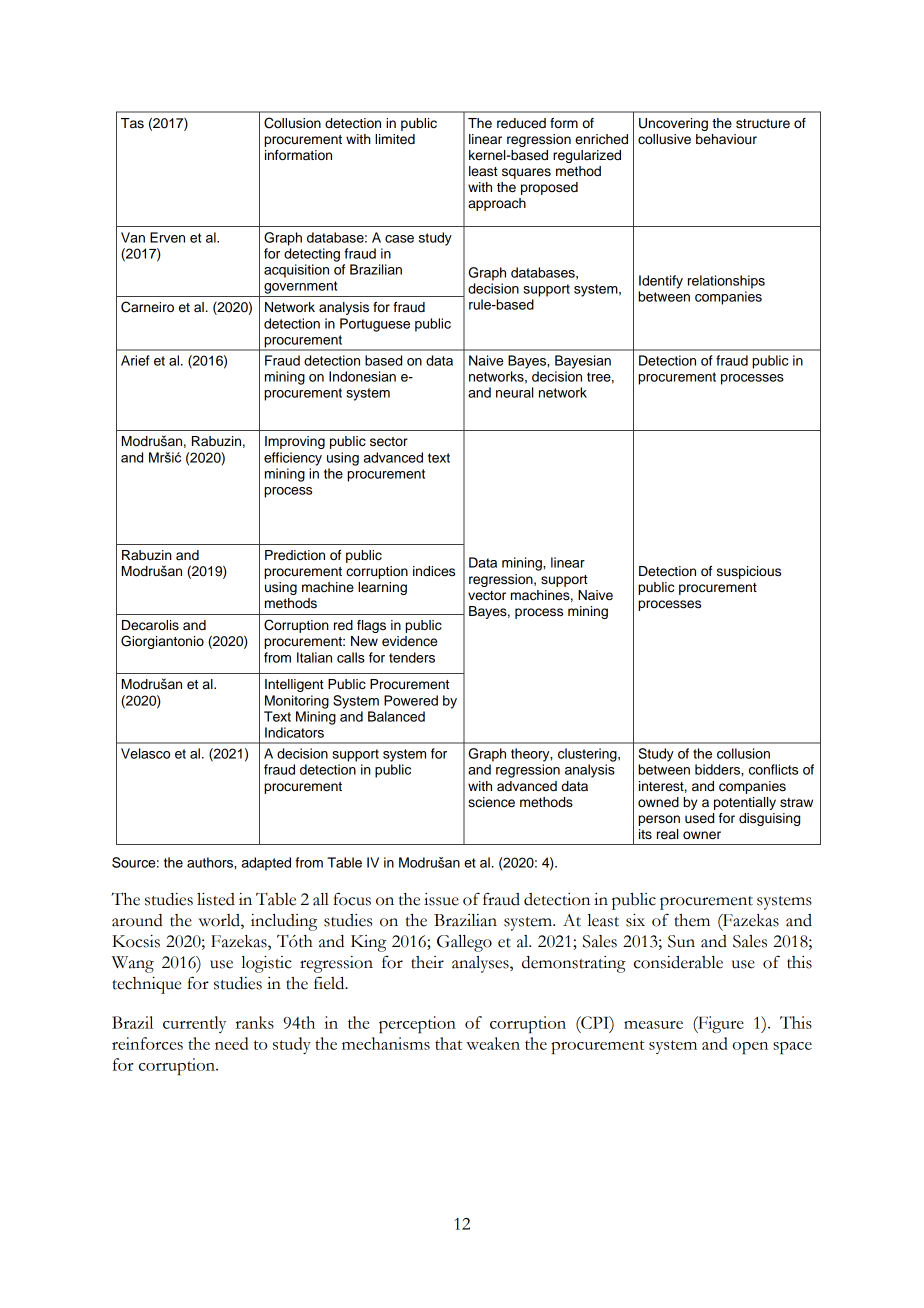 This page has height=1308, width=924. Describe the element at coordinates (132, 123) in the page. I see `Tas` at that location.
